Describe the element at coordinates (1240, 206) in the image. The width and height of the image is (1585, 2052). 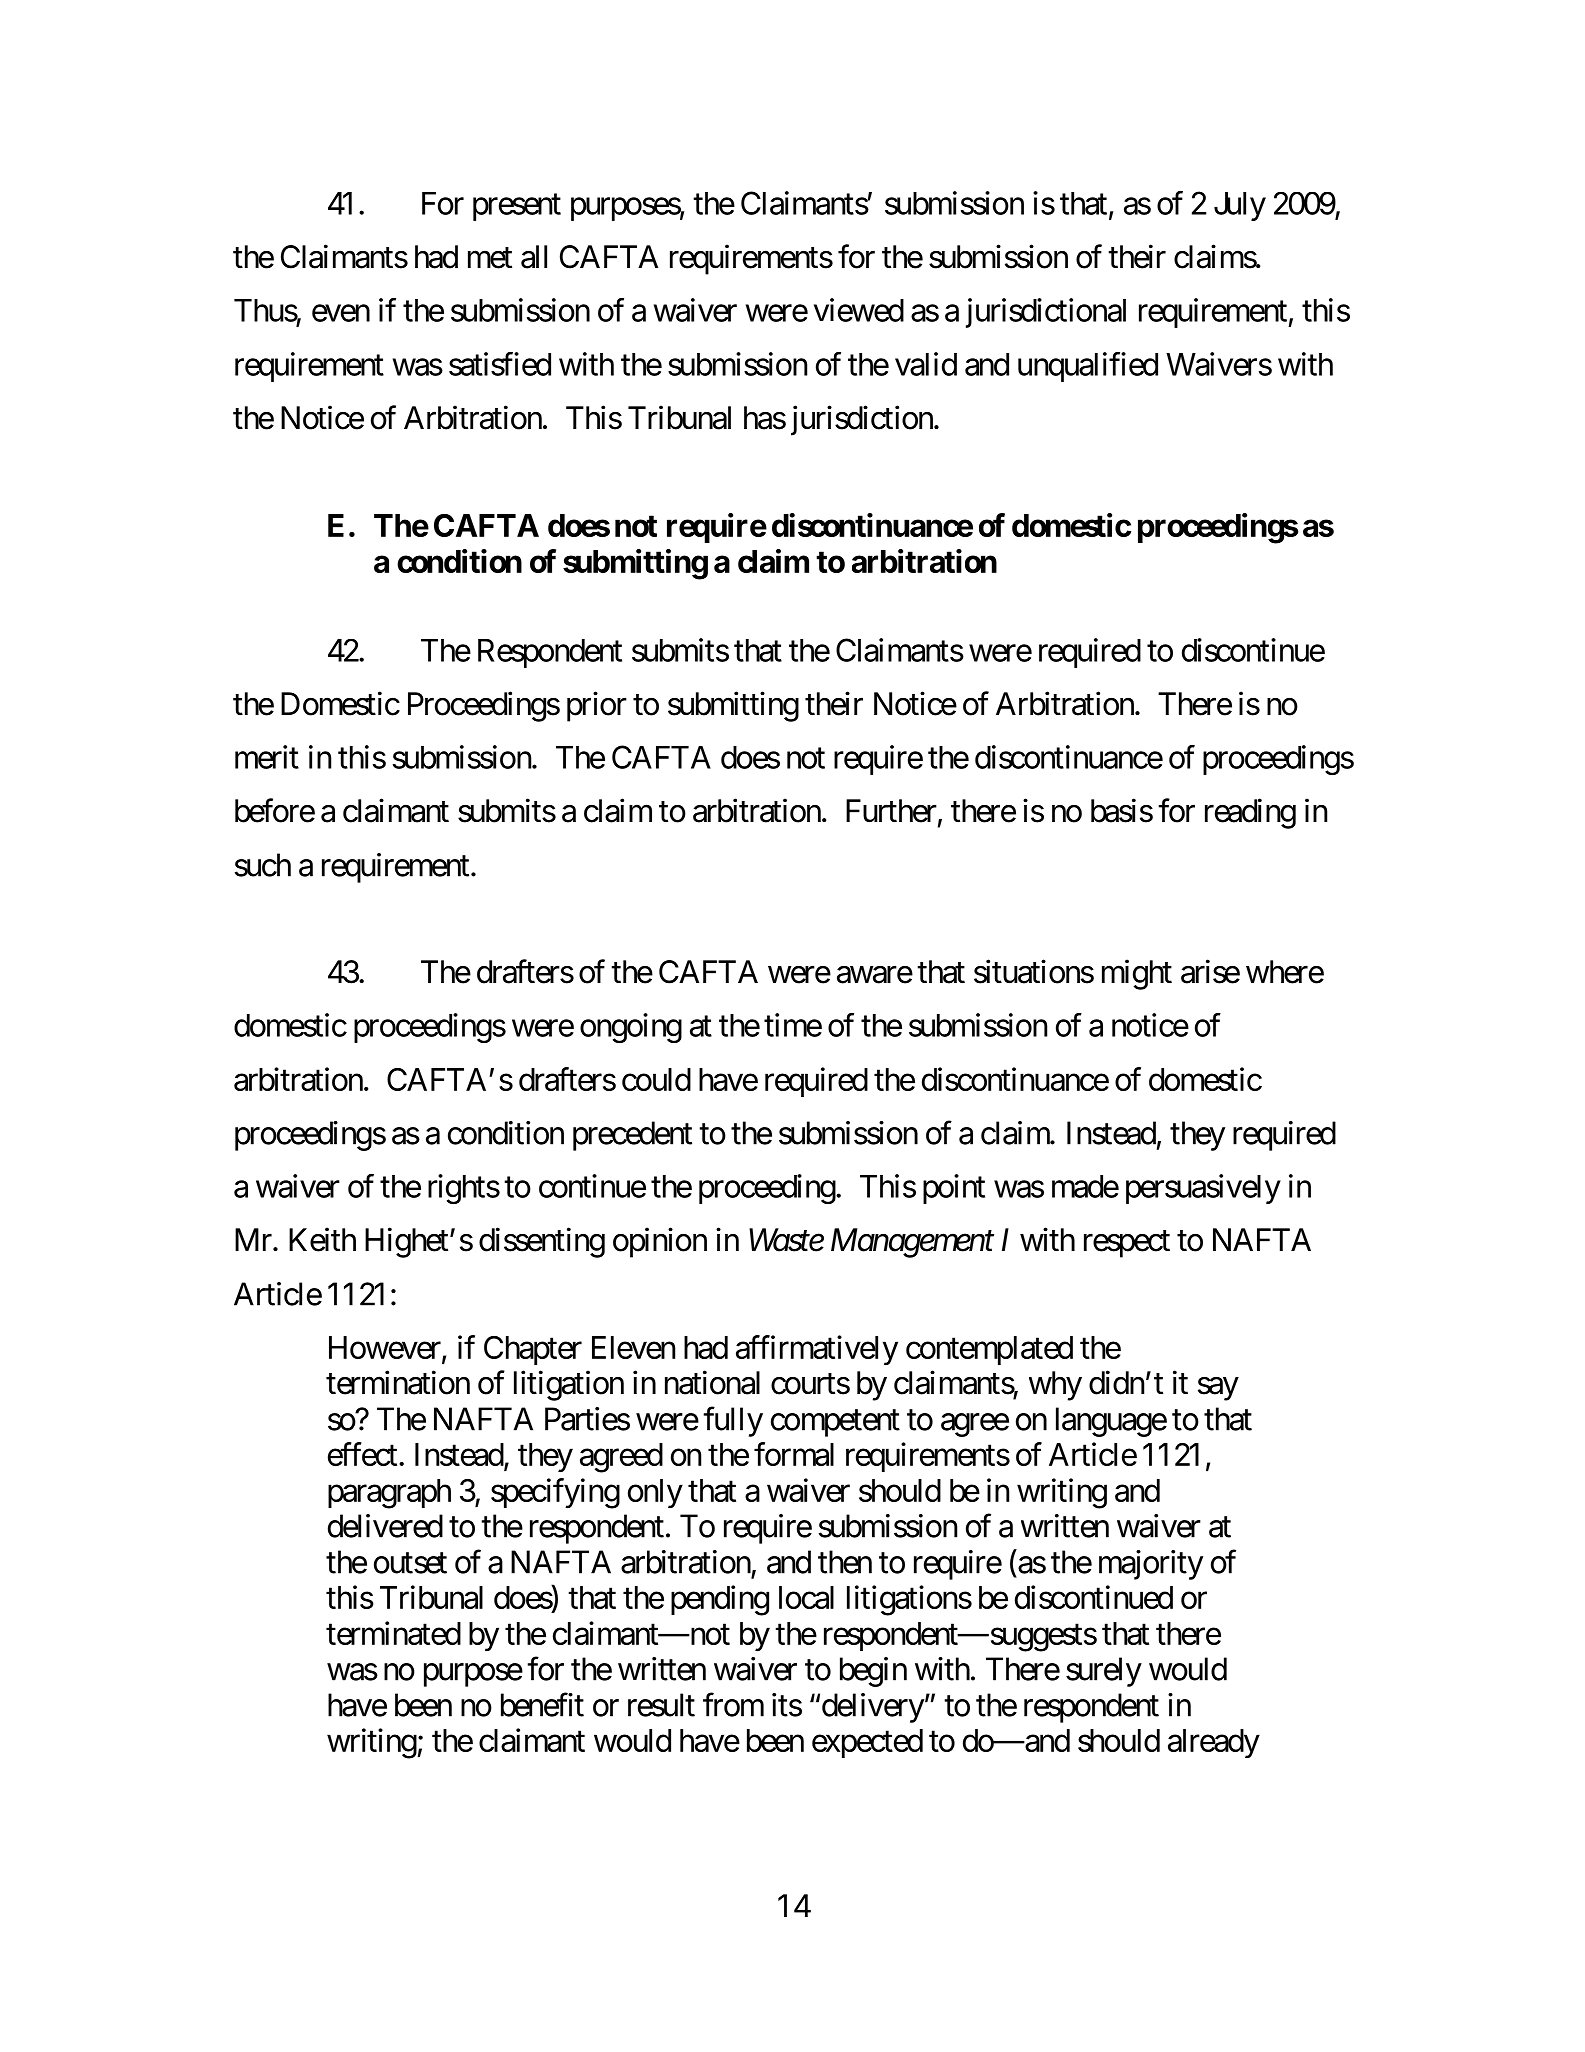
I see `July` at that location.
